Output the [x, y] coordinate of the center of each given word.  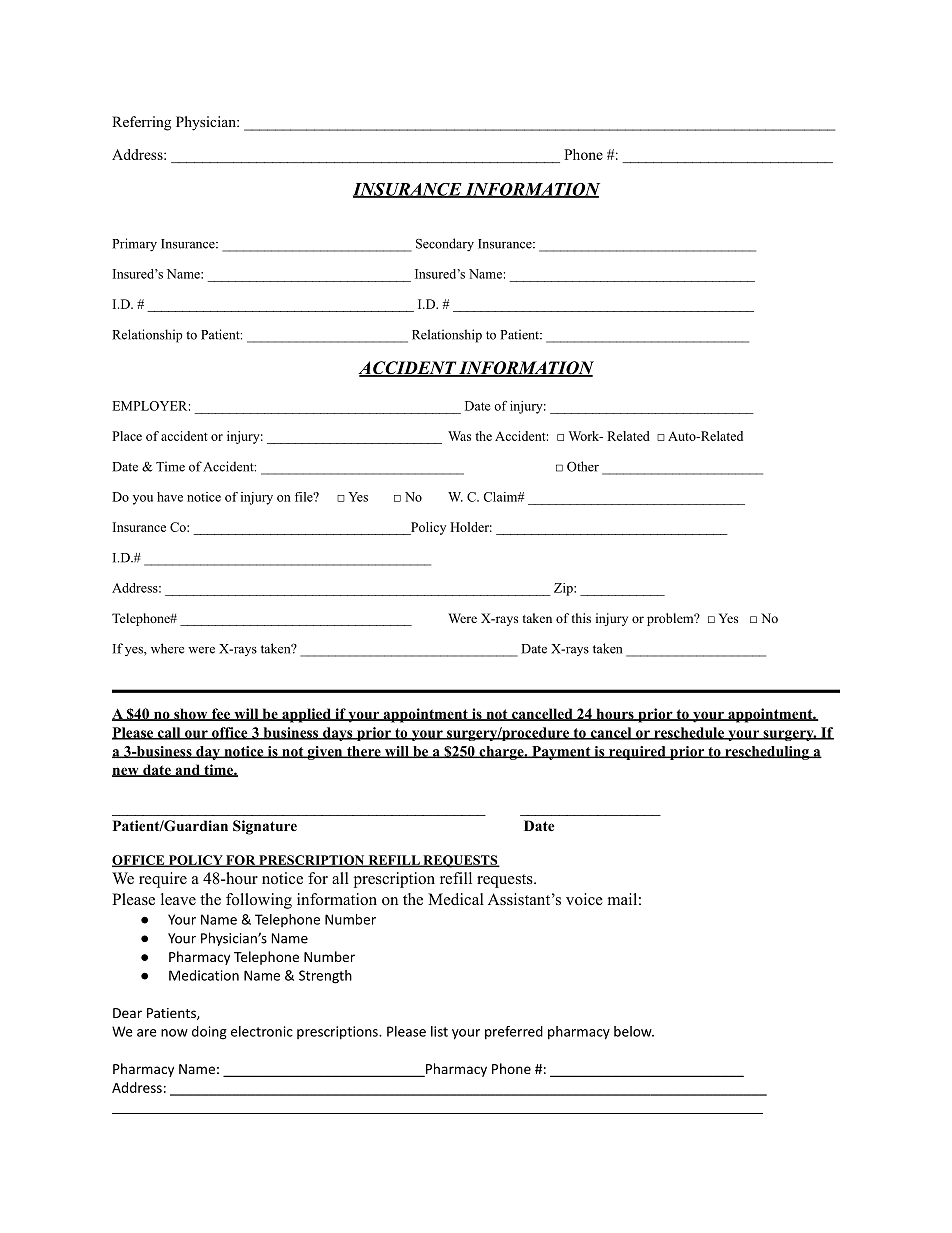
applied [306, 715]
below [633, 1031]
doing [209, 1033]
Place [127, 436]
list [439, 1031]
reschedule [688, 733]
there [363, 752]
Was [459, 436]
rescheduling [766, 753]
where [167, 648]
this [581, 618]
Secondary [445, 245]
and [187, 770]
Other [583, 466]
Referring [141, 123]
